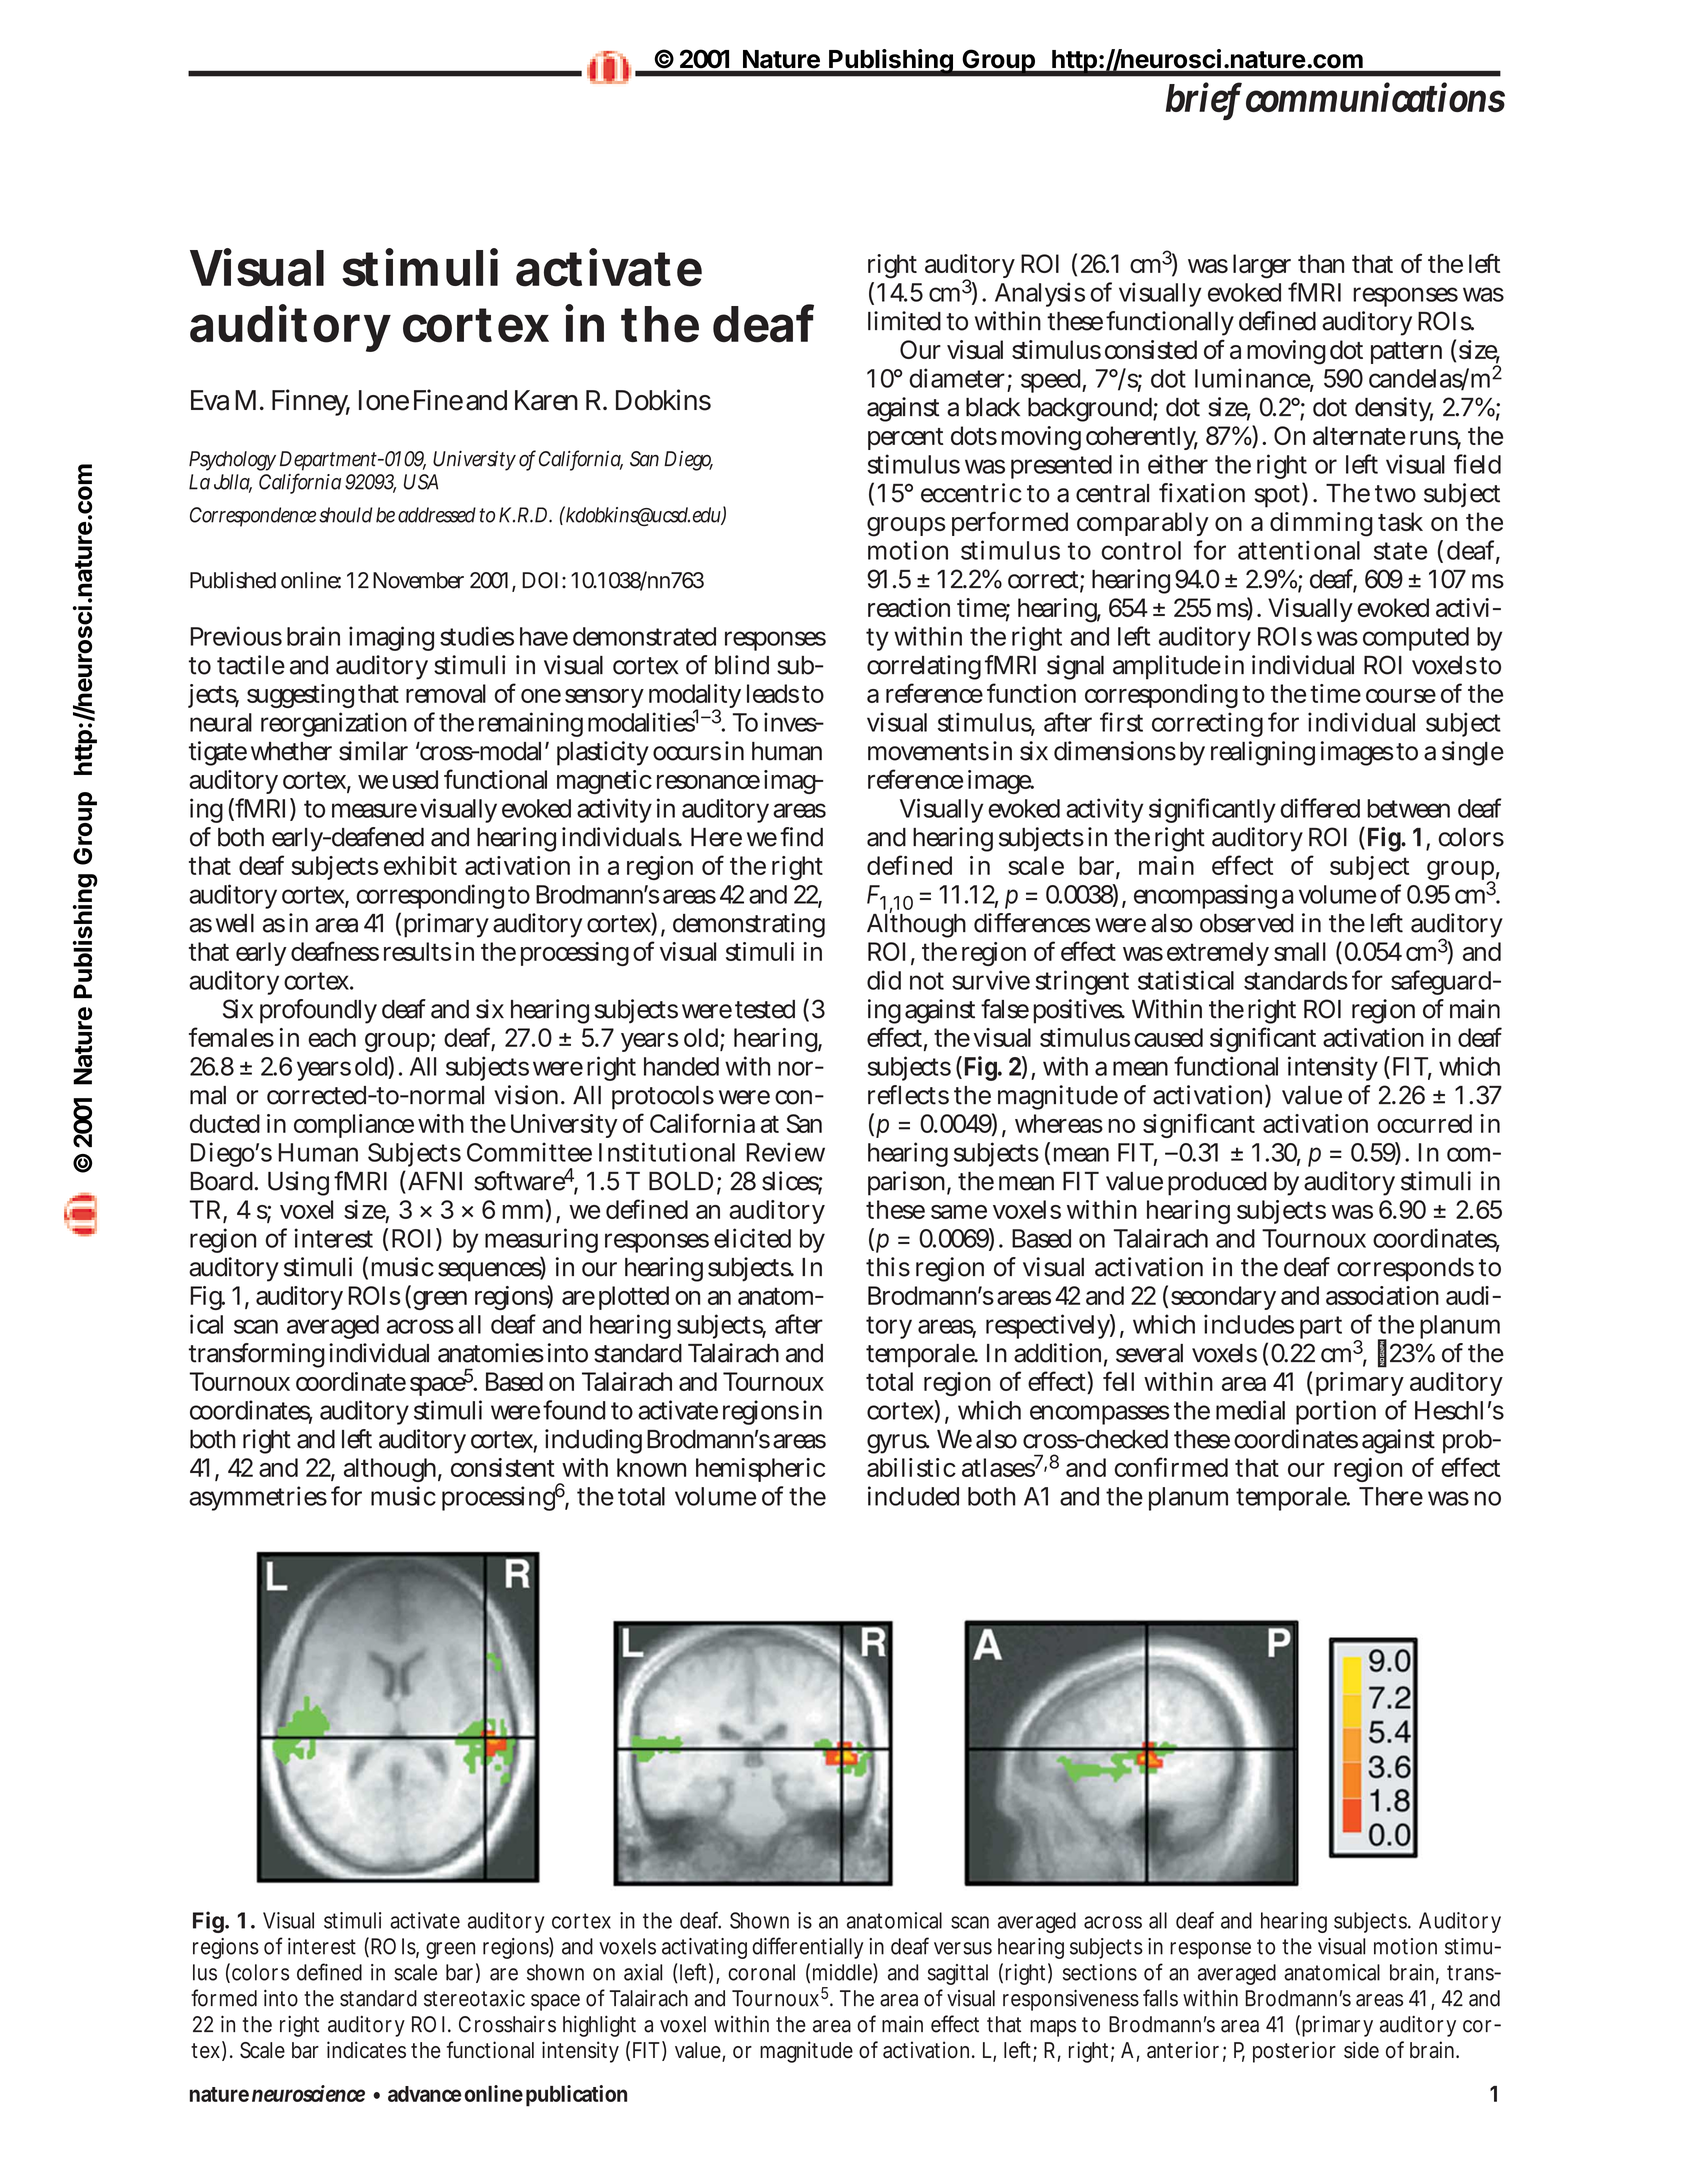 This screenshot has width=1687, height=2184. I want to click on consistent, so click(503, 1467).
